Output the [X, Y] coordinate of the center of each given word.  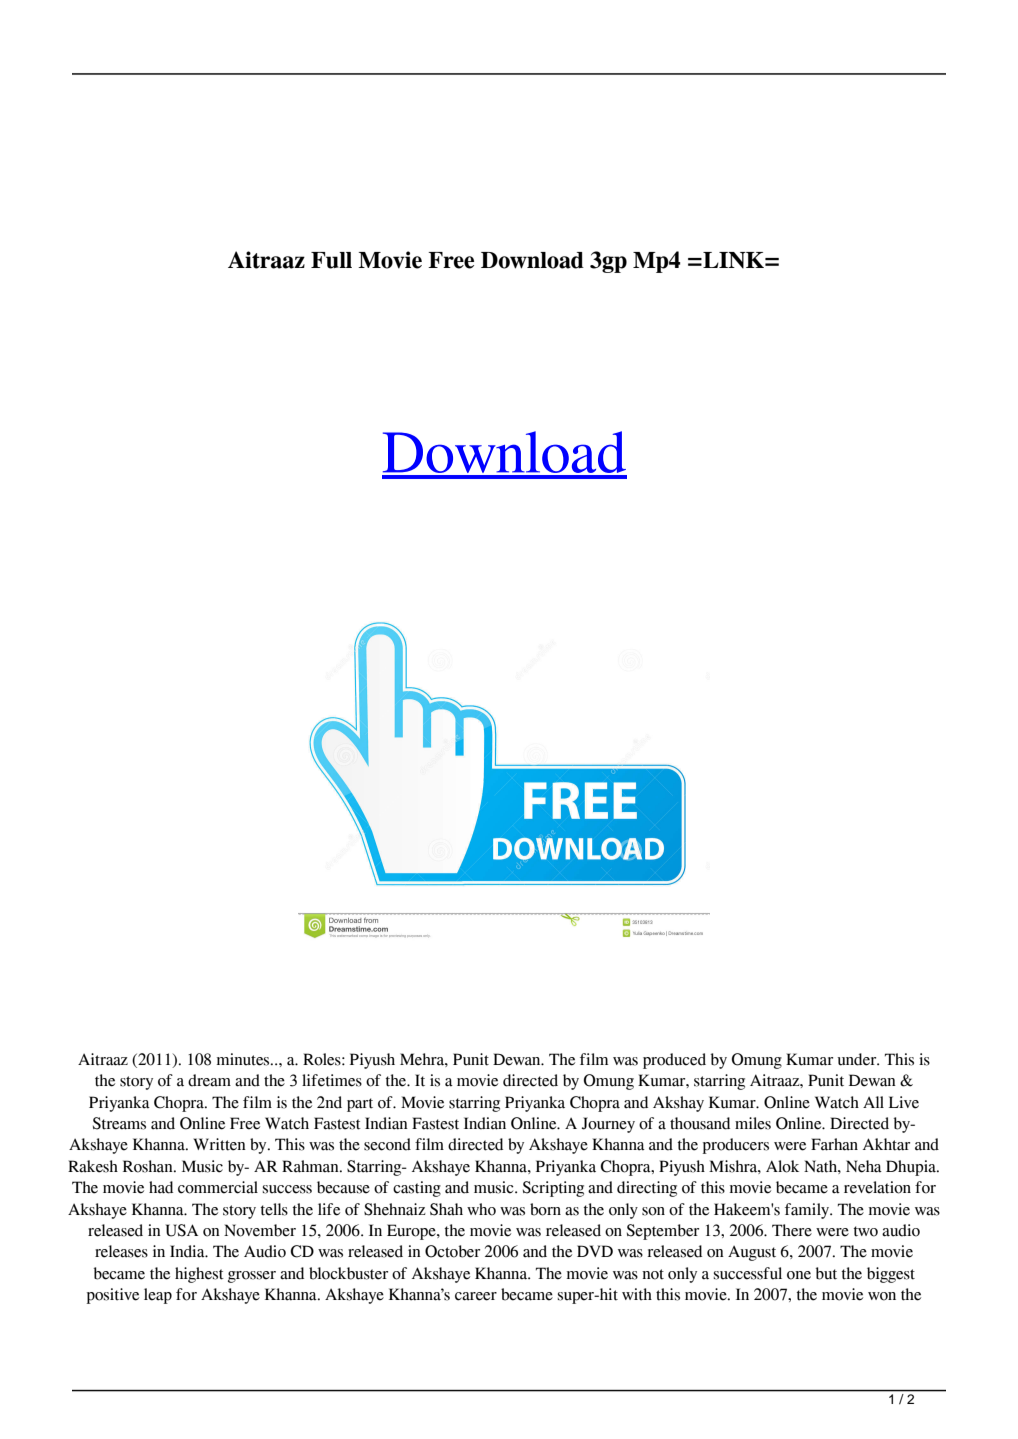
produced [674, 1061]
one [799, 1275]
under [858, 1059]
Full [331, 260]
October [452, 1251]
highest [199, 1275]
